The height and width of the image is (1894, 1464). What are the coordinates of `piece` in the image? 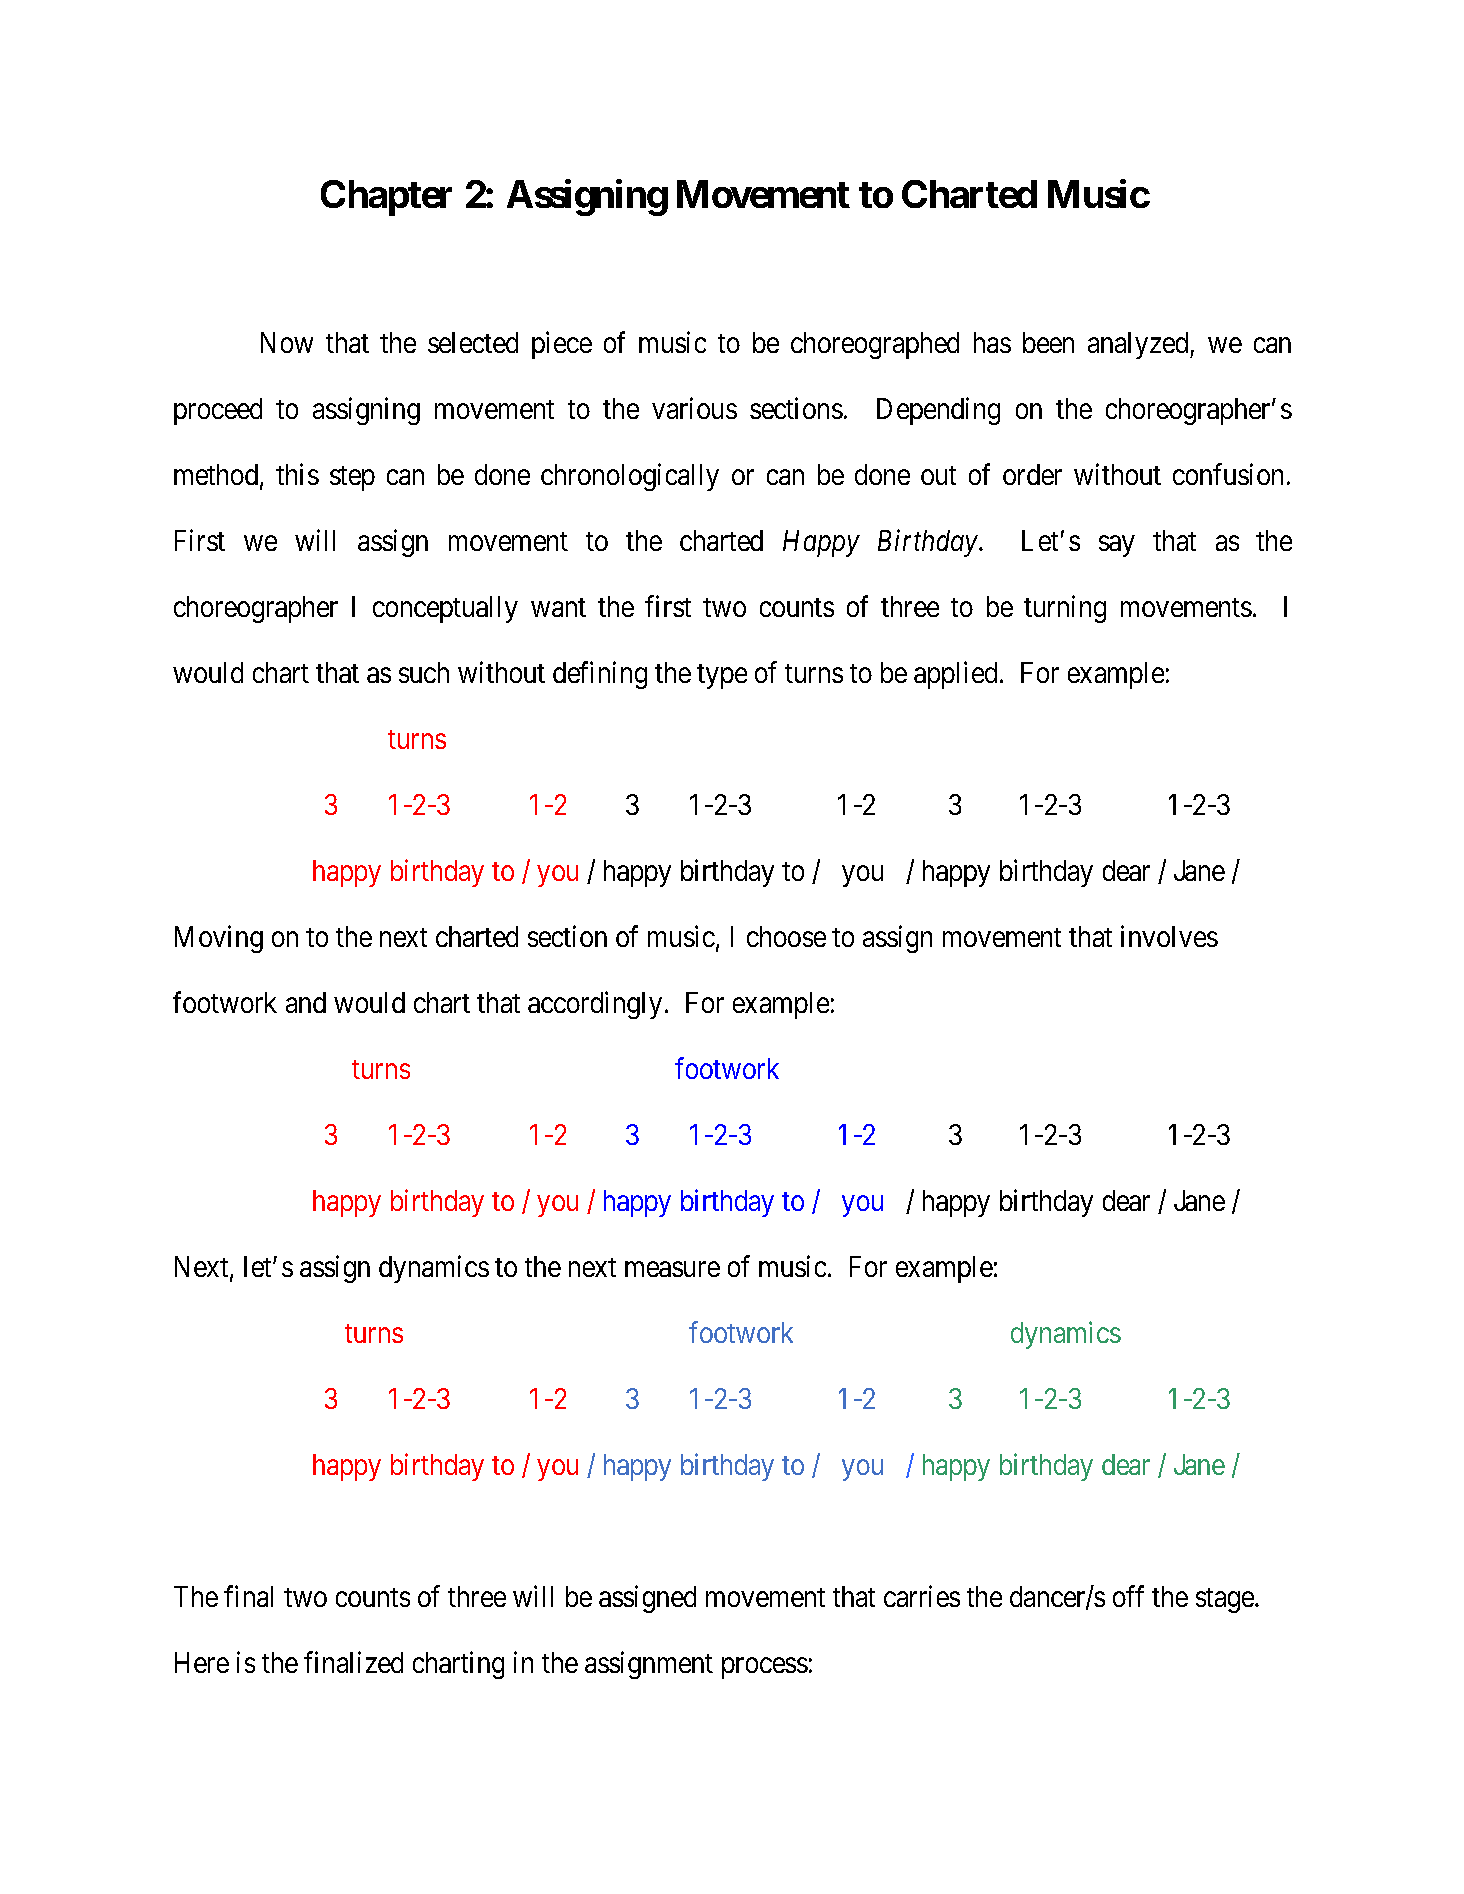 It's located at (562, 345).
